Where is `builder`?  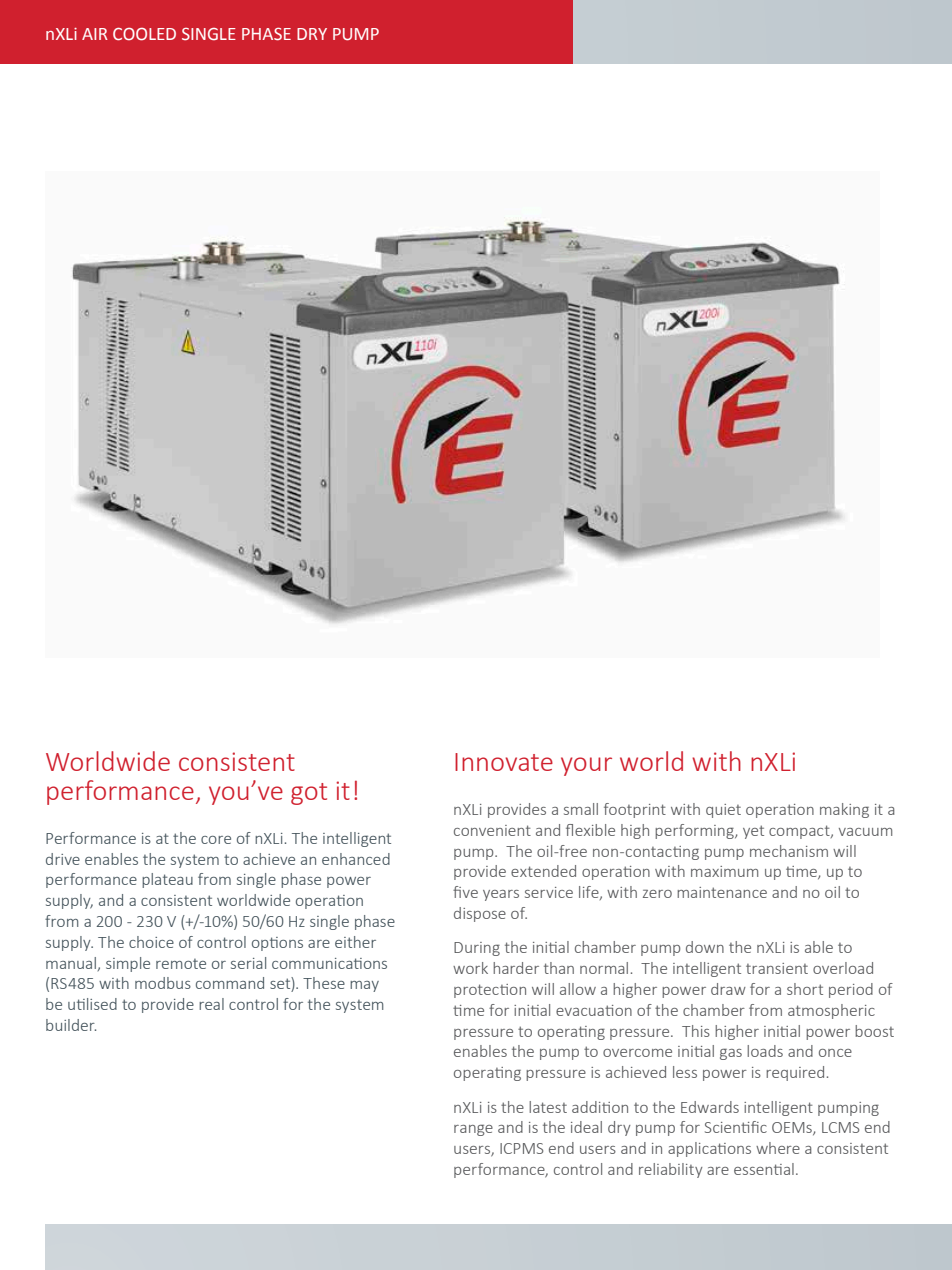
builder is located at coordinates (71, 1025).
